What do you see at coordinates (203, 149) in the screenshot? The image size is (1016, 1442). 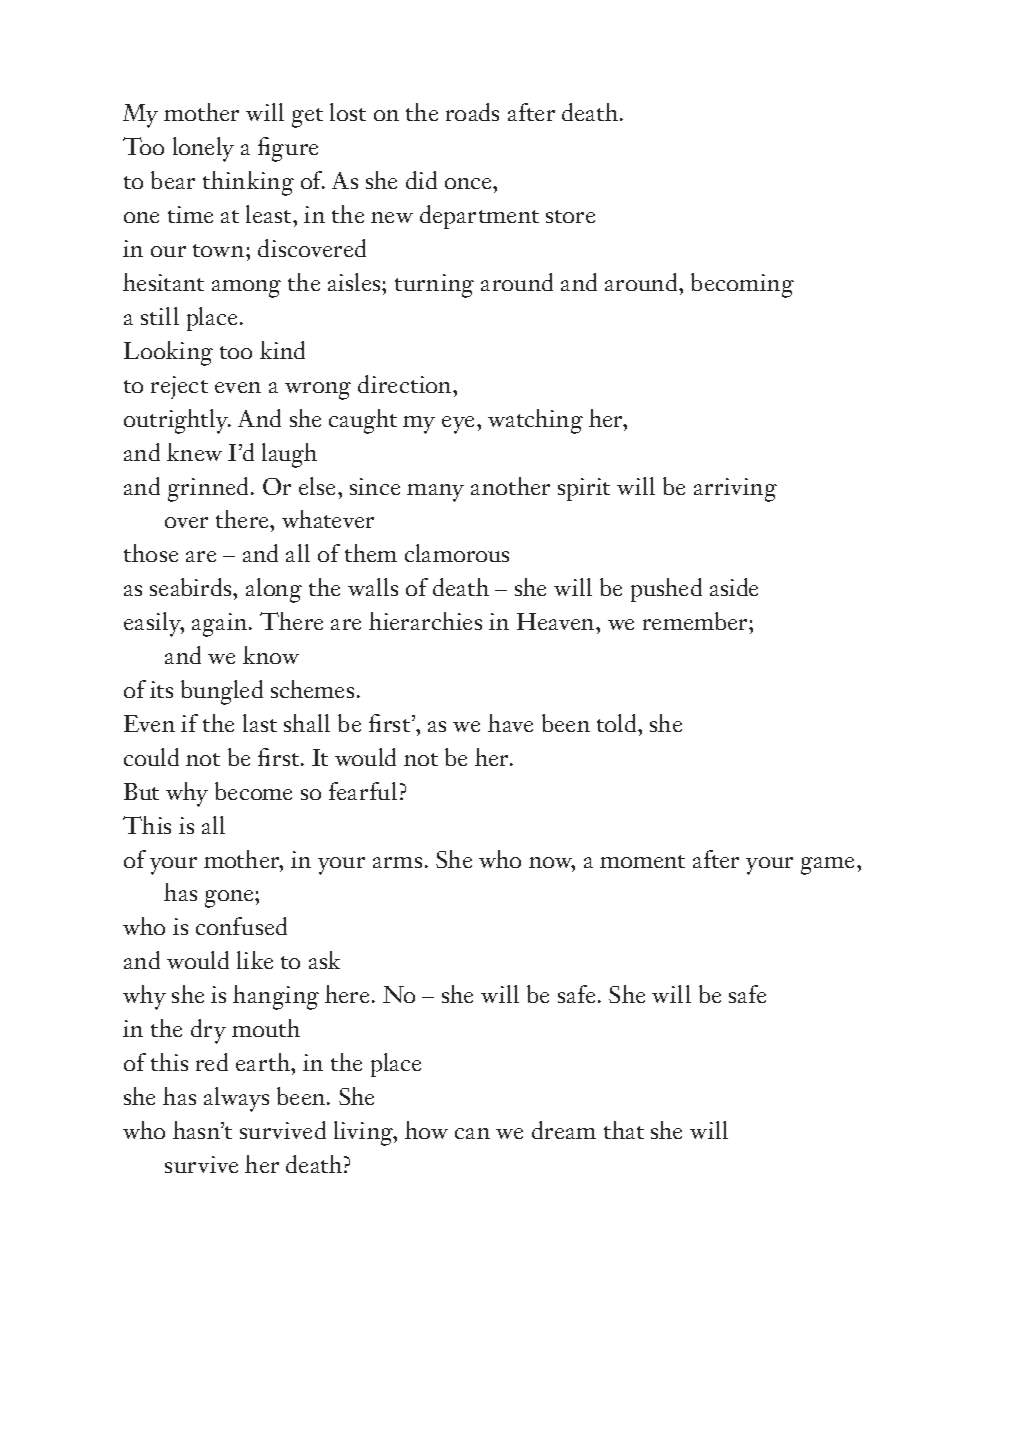 I see `lonely` at bounding box center [203, 149].
